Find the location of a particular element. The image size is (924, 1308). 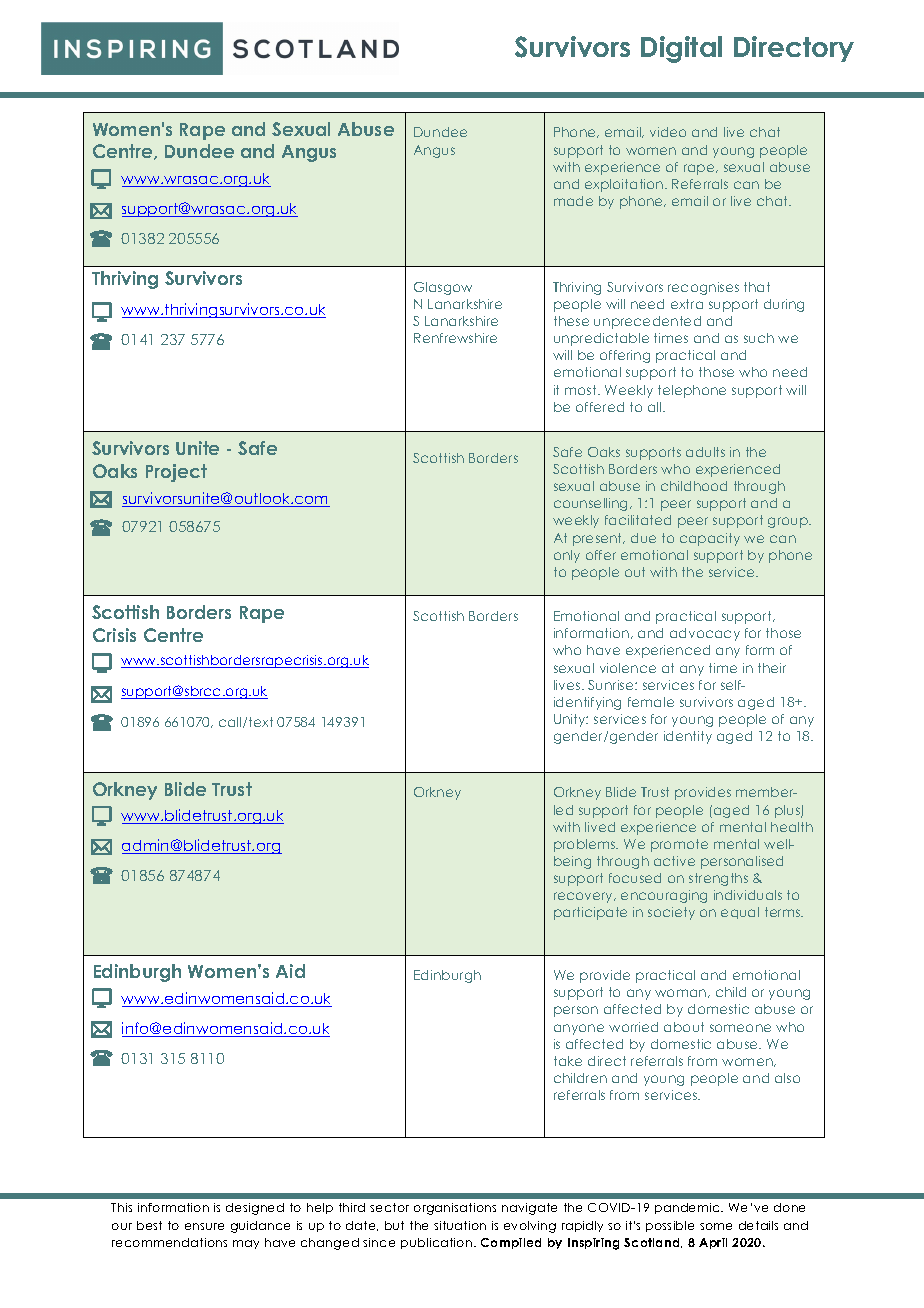

counselling is located at coordinates (592, 504).
